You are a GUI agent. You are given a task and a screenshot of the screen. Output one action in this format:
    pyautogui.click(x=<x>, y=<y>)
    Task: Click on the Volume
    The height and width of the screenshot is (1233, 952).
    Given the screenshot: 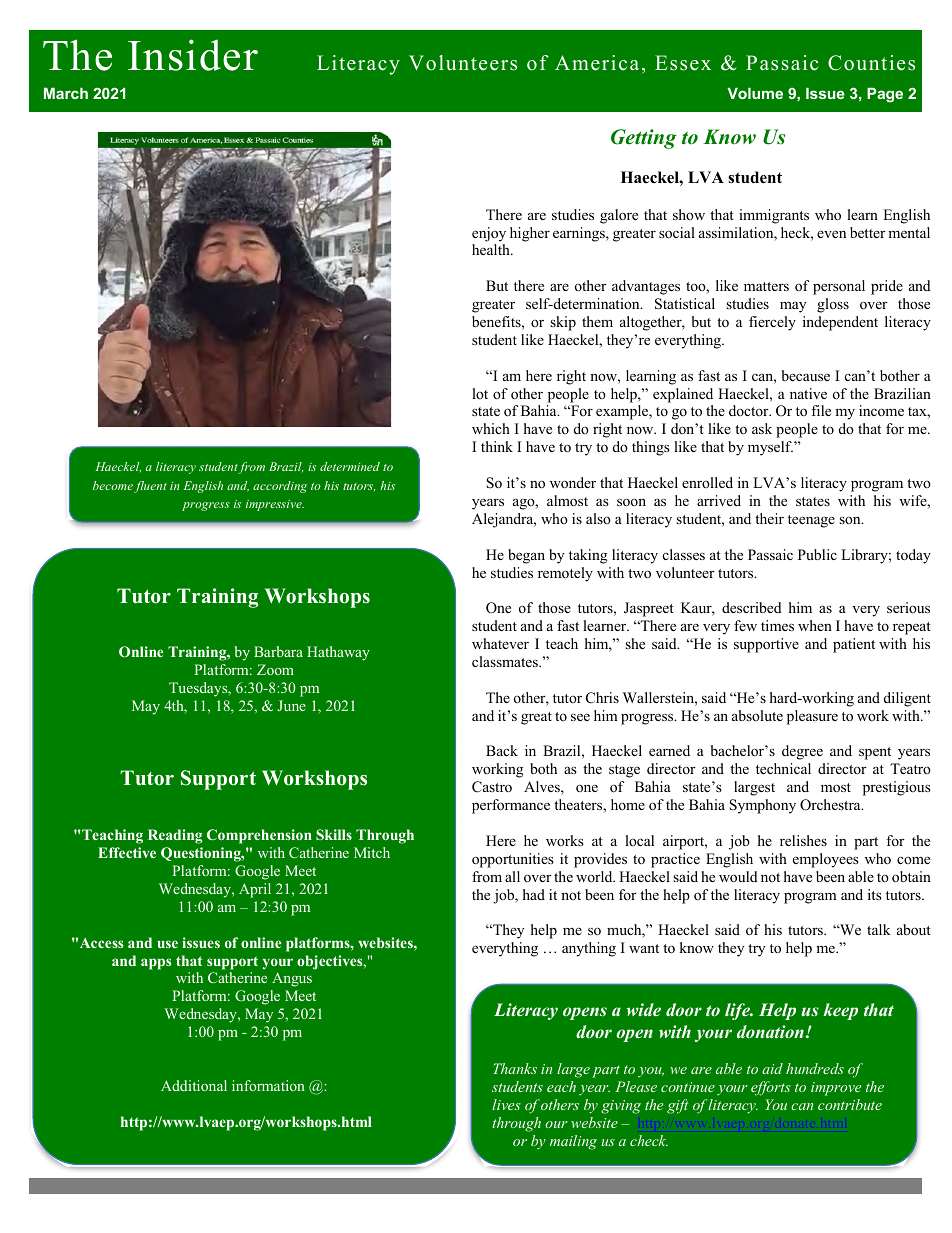 What is the action you would take?
    pyautogui.click(x=755, y=93)
